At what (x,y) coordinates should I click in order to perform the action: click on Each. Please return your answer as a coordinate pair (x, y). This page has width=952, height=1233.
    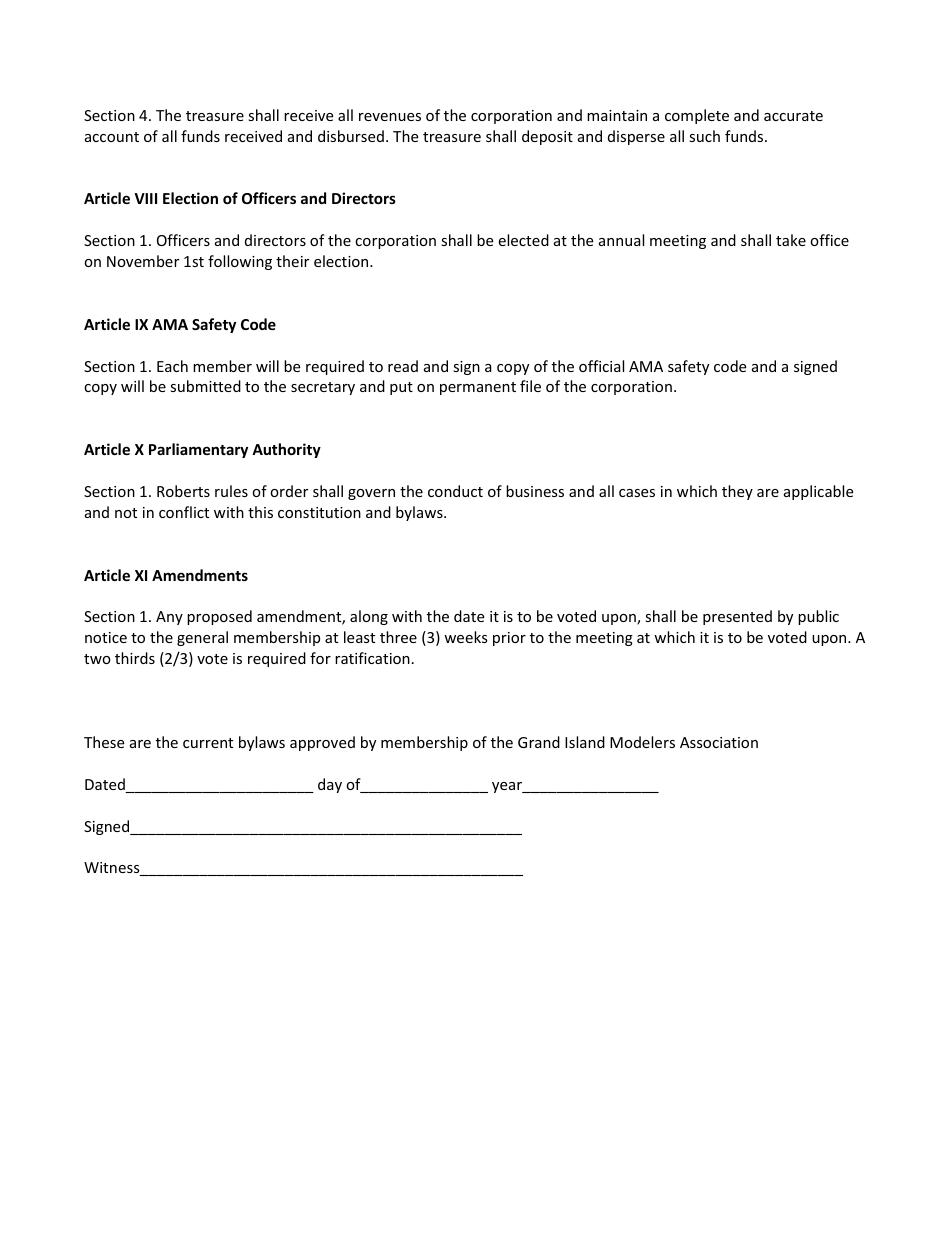
    Looking at the image, I should click on (172, 366).
